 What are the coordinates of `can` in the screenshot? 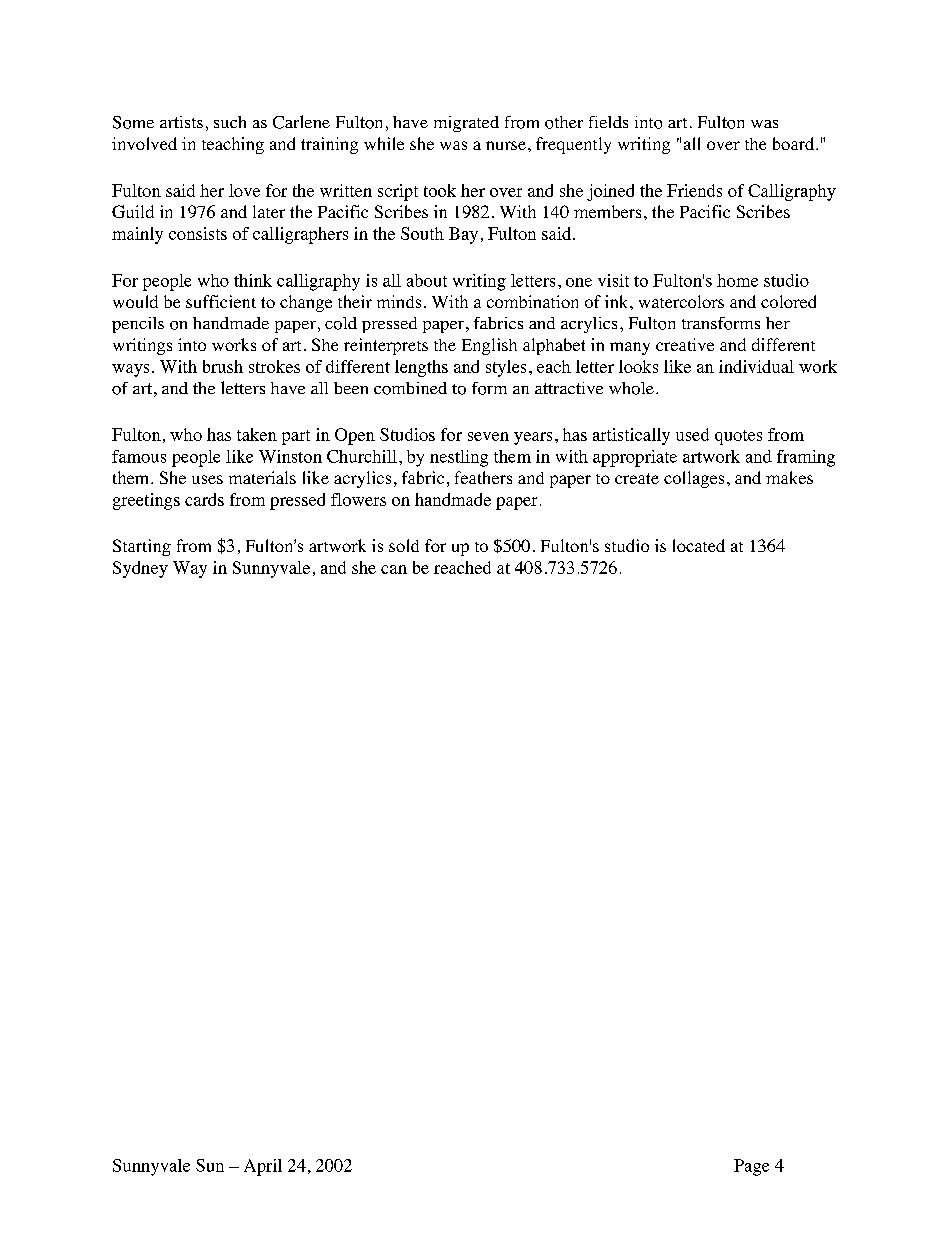 It's located at (394, 569).
